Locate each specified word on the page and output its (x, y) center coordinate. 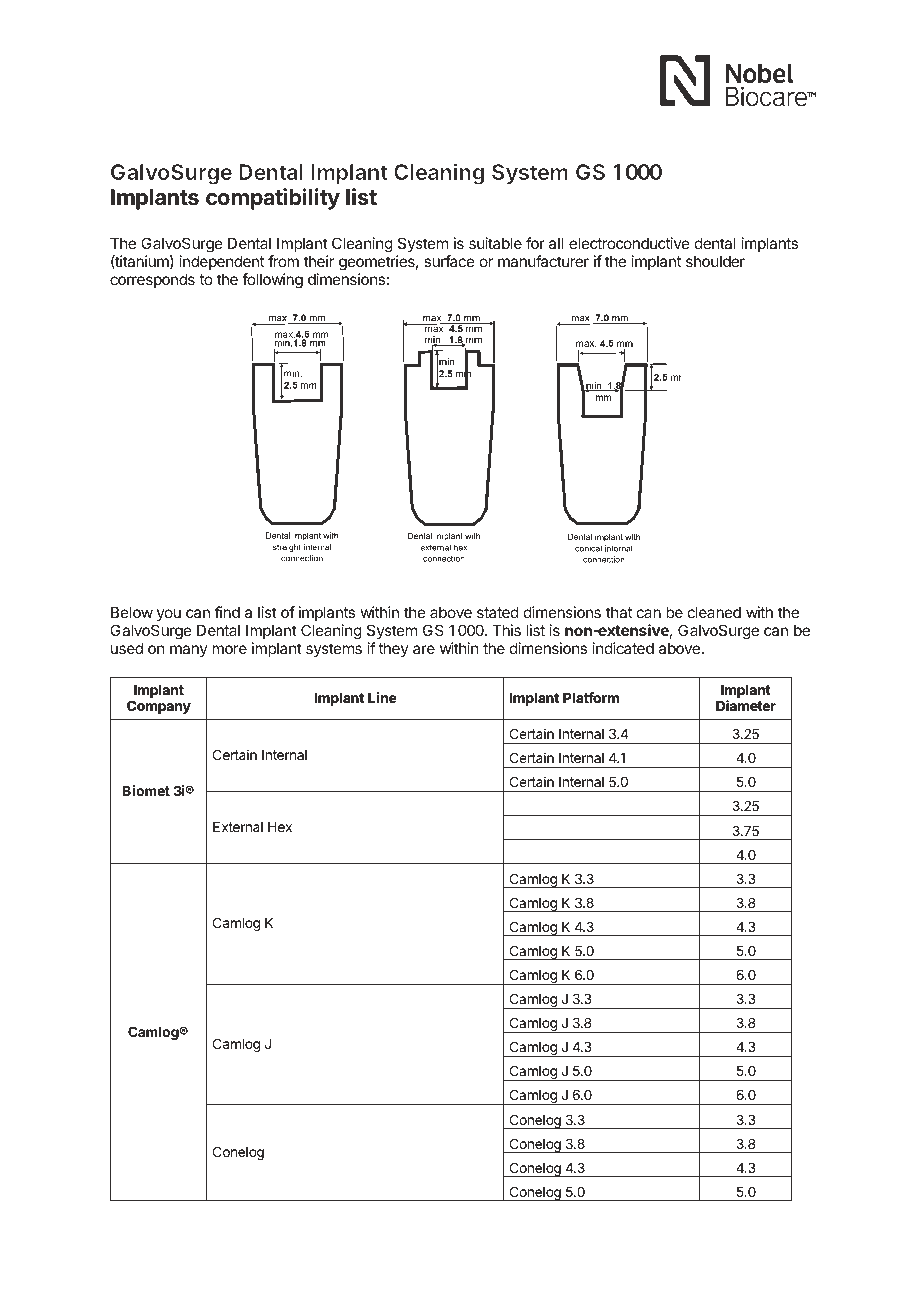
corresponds (152, 280)
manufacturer (543, 261)
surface (449, 261)
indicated (623, 648)
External (238, 827)
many (189, 651)
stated (498, 612)
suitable (495, 243)
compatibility (273, 199)
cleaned (714, 612)
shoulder (715, 261)
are (424, 649)
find (227, 612)
